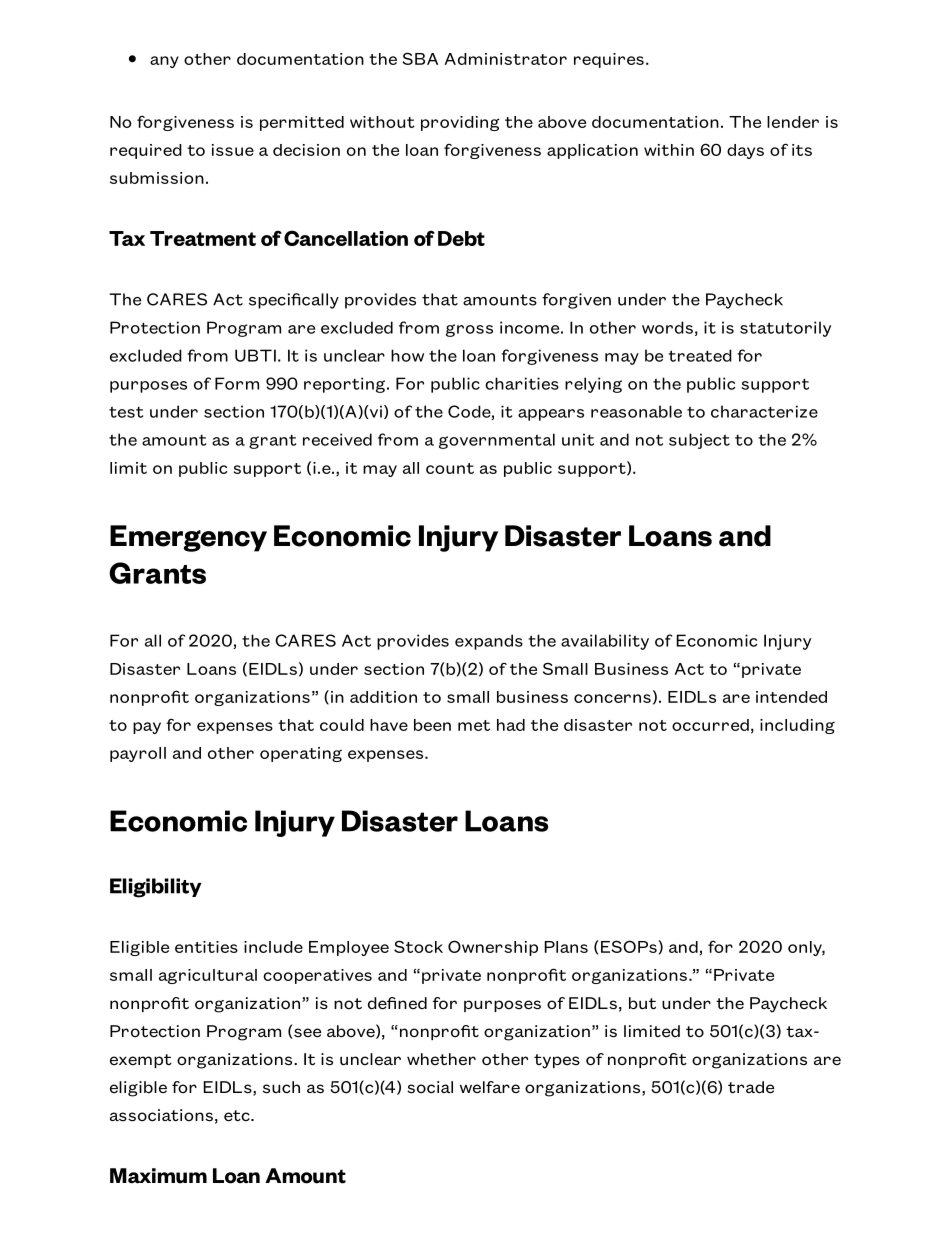  I want to click on met, so click(474, 725).
